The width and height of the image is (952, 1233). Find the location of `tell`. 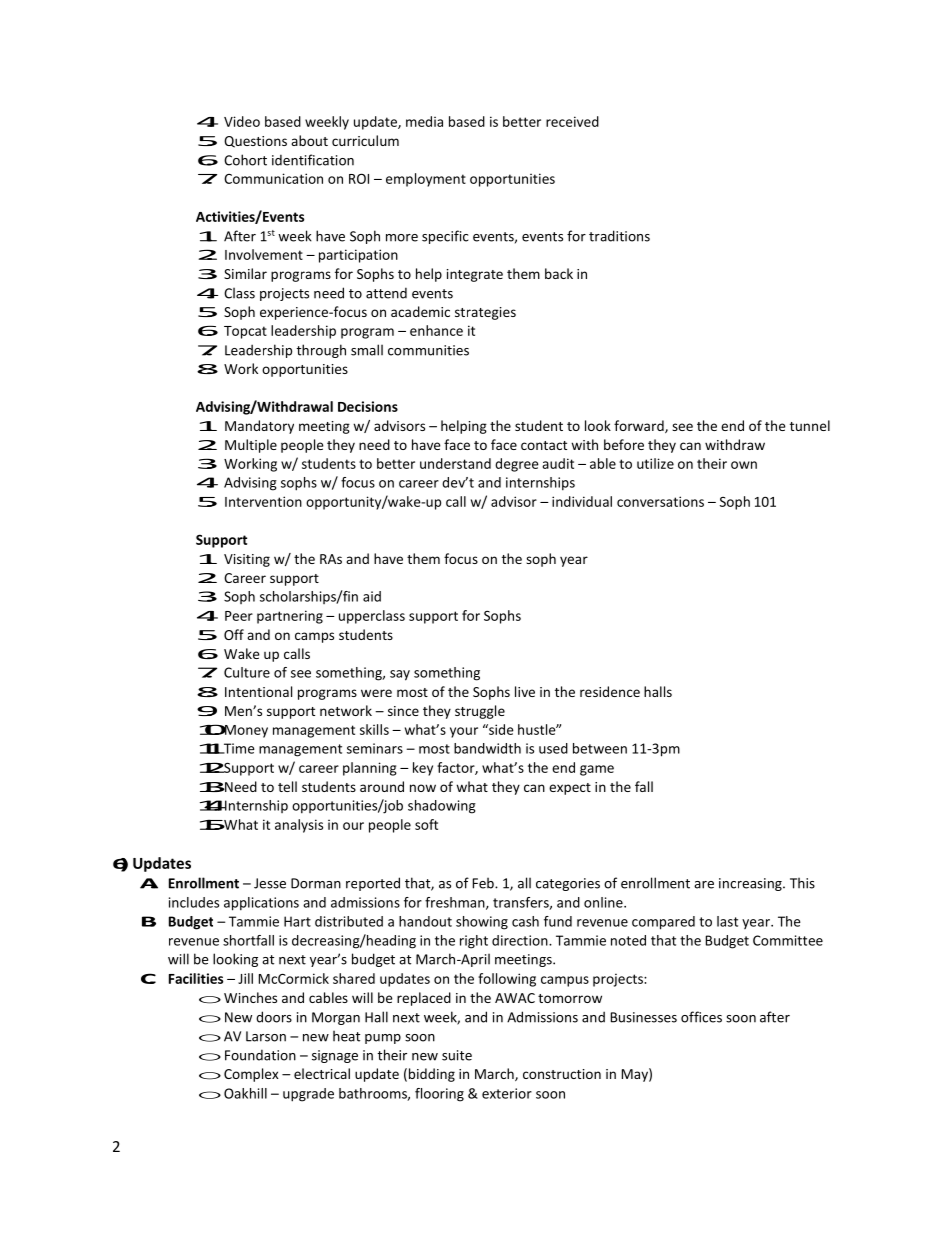

tell is located at coordinates (287, 786).
